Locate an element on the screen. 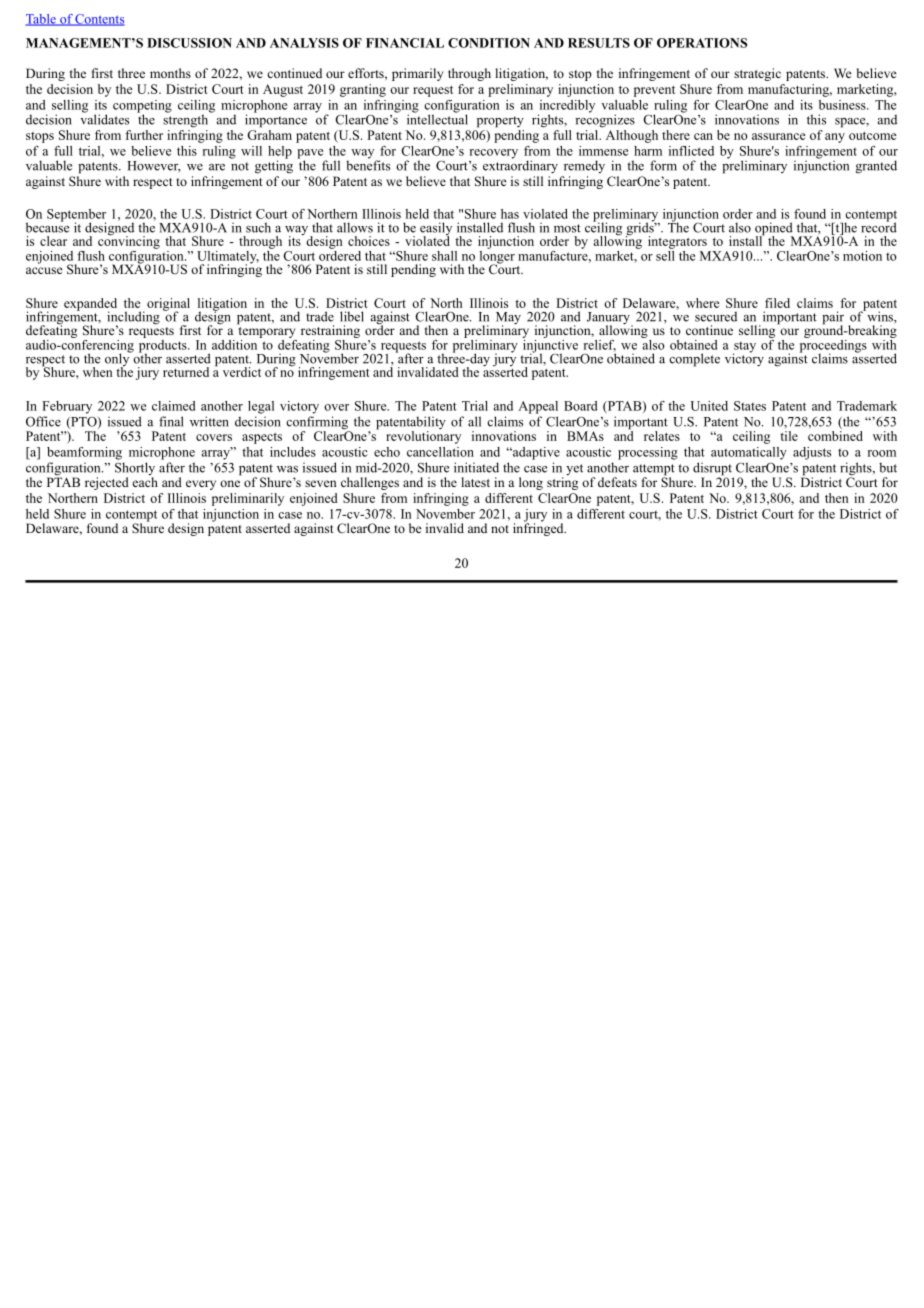 The width and height of the screenshot is (924, 1308). DISCUSSION is located at coordinates (189, 43).
